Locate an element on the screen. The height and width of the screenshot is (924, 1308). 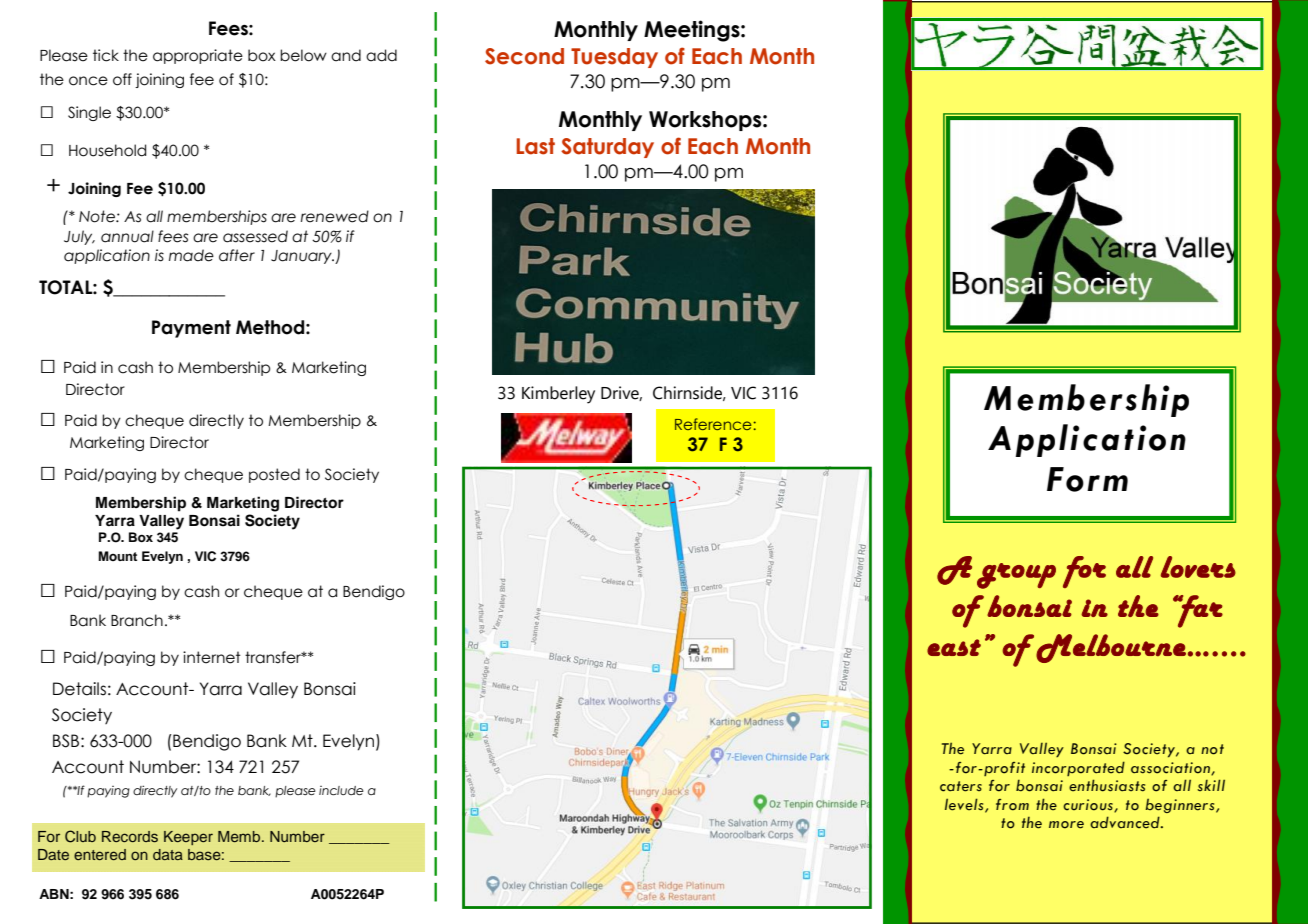
Reference is located at coordinates (714, 424).
